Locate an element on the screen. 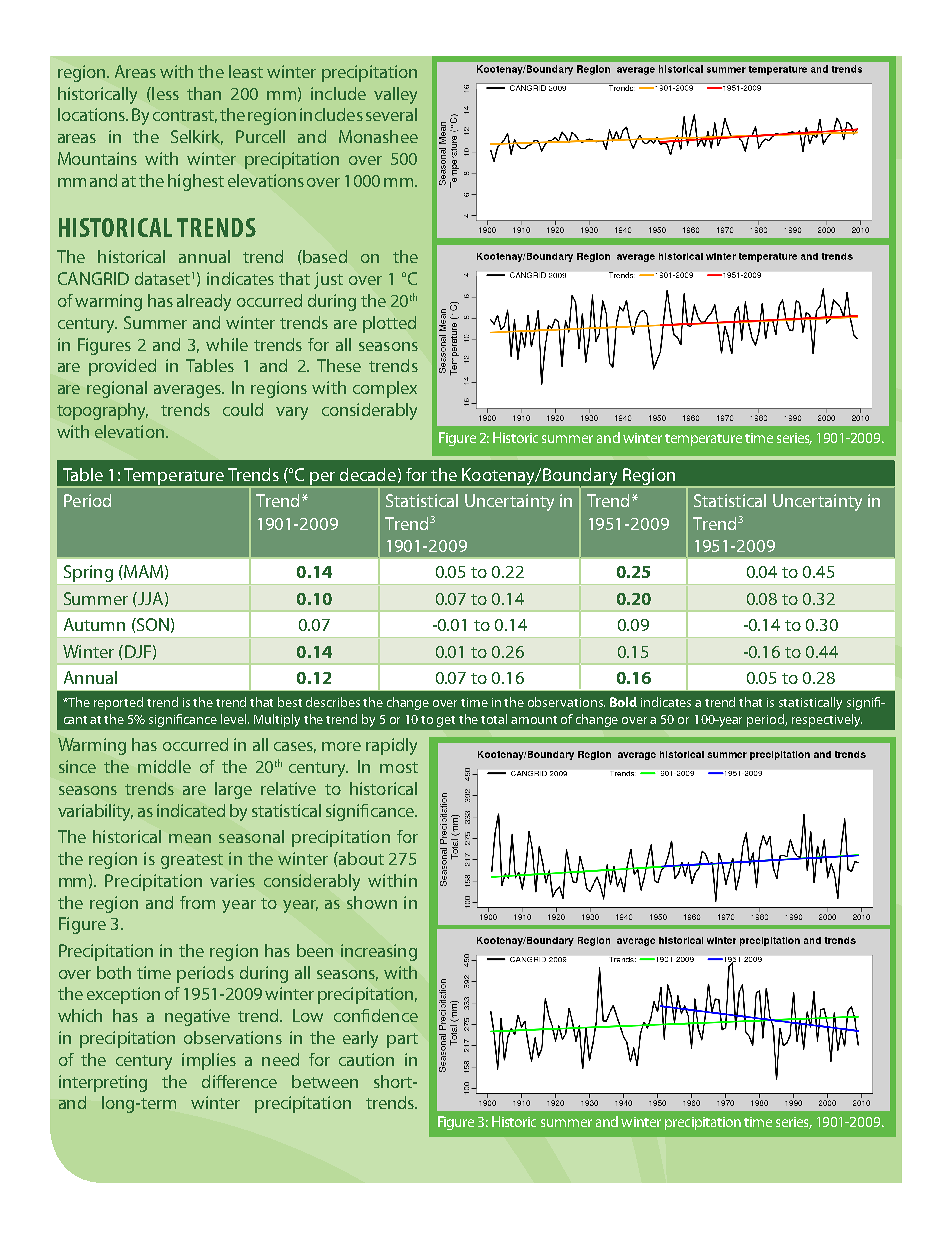 The width and height of the screenshot is (952, 1233). middle is located at coordinates (164, 766).
